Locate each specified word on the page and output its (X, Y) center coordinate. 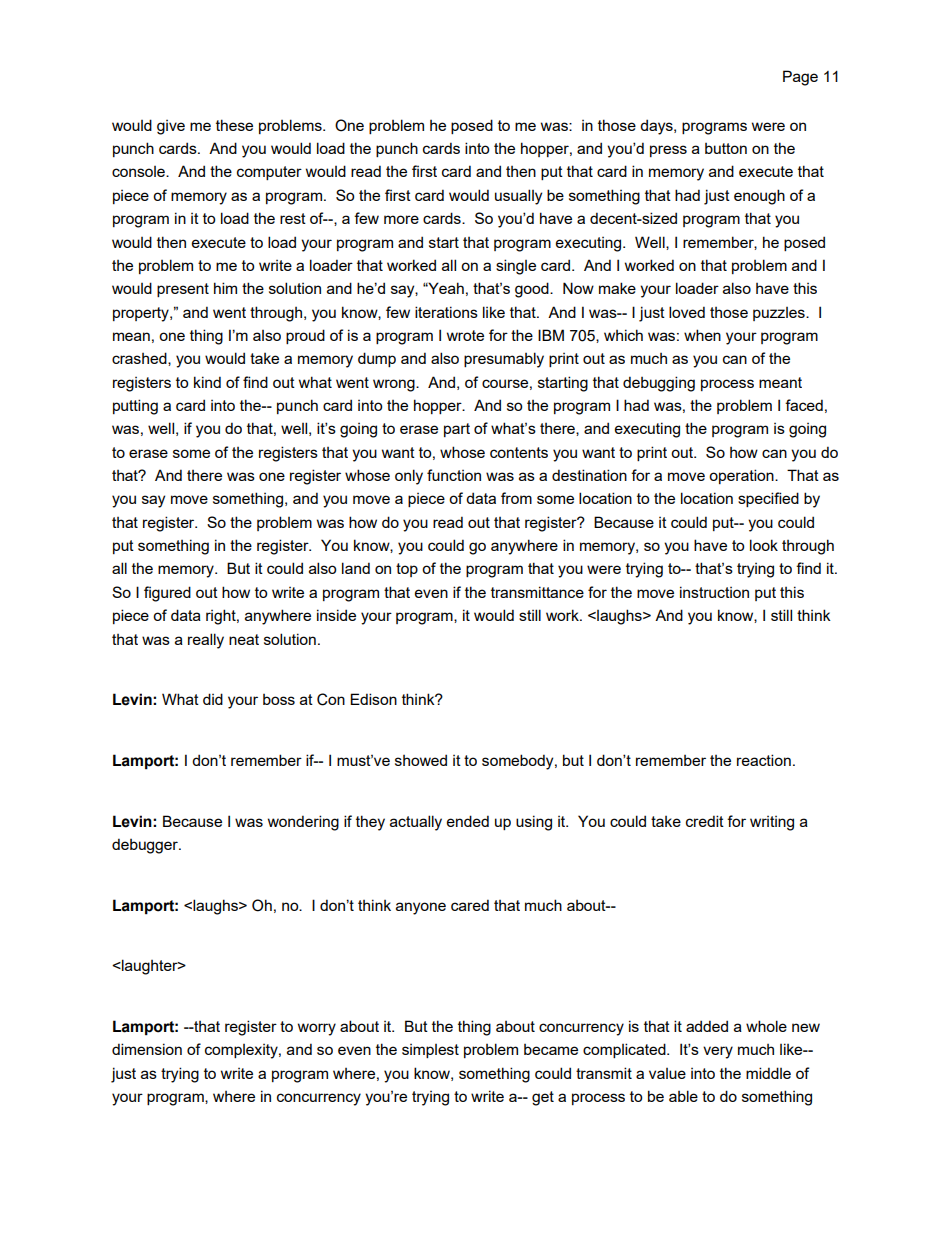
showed (421, 760)
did (213, 699)
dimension (147, 1049)
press (668, 151)
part (457, 430)
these (234, 125)
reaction (764, 760)
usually (518, 197)
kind (207, 382)
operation (742, 476)
